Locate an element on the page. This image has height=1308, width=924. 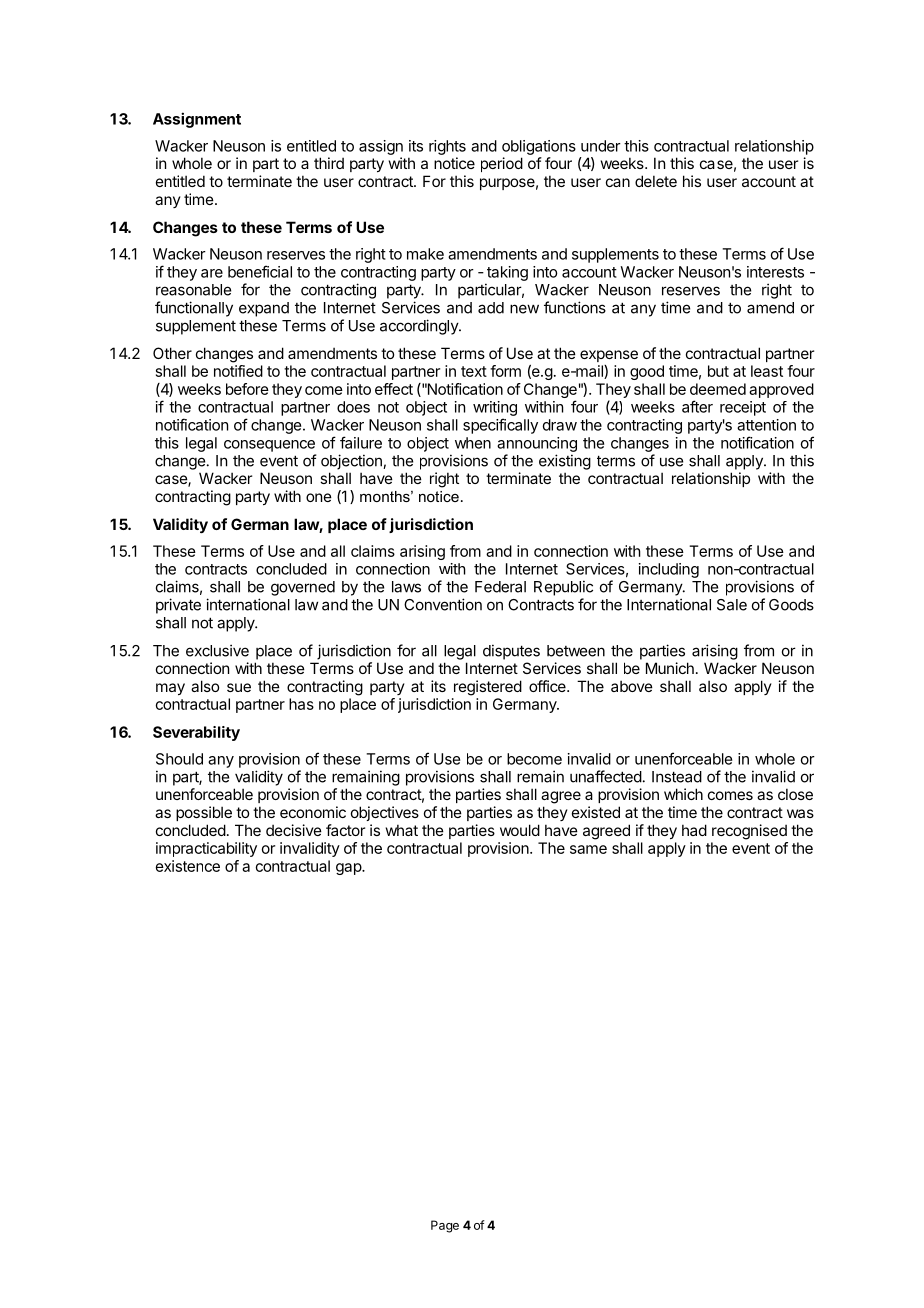
period is located at coordinates (502, 164).
